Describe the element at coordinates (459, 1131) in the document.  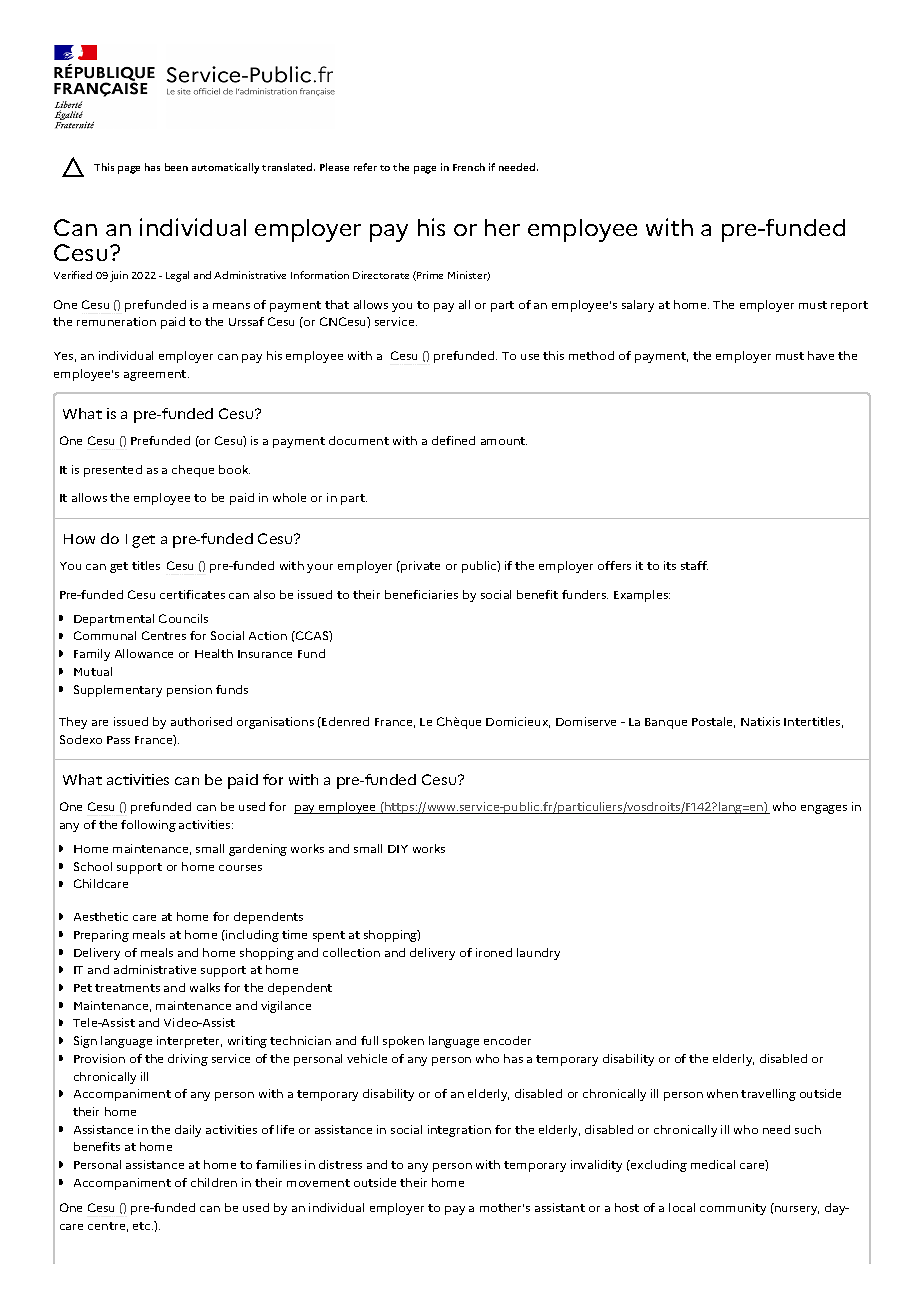
I see `integration` at that location.
